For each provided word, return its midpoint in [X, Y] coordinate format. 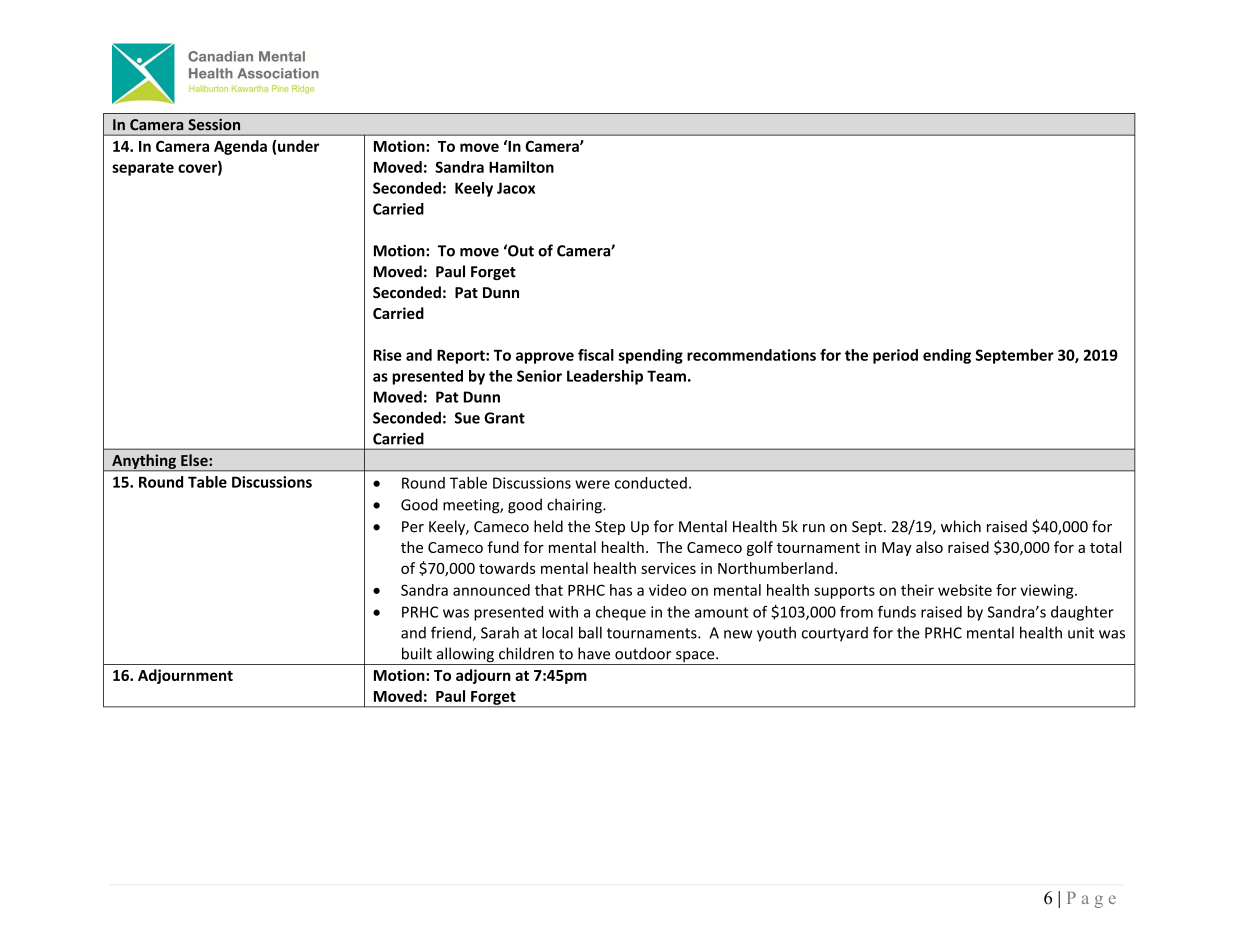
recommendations [751, 355]
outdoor [643, 653]
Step [610, 528]
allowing [465, 656]
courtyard [834, 634]
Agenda [240, 147]
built [417, 653]
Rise [388, 355]
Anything [144, 462]
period [895, 356]
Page [1091, 900]
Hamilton [521, 167]
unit [1081, 633]
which [961, 526]
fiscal [596, 355]
